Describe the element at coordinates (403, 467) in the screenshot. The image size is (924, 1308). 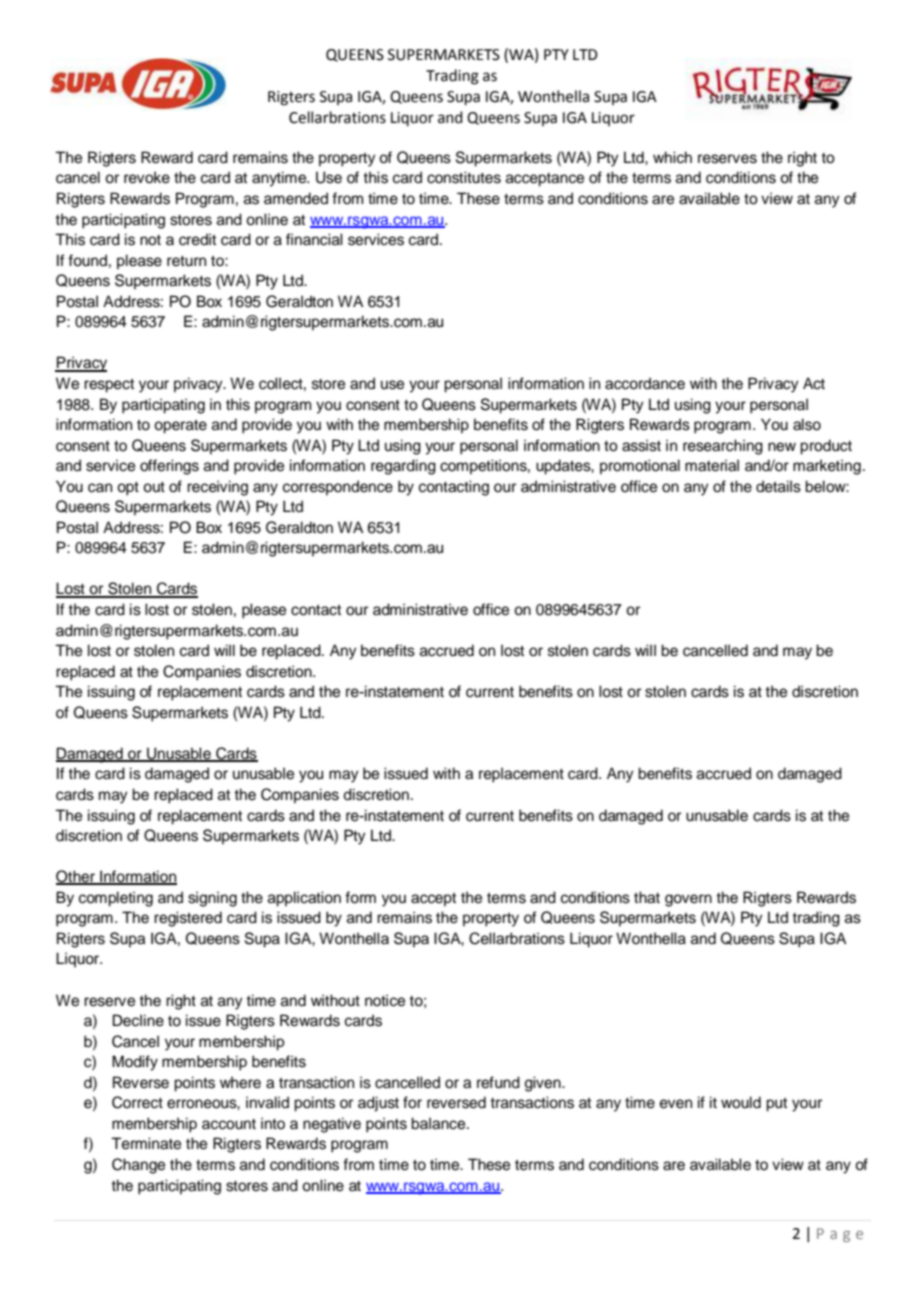
I see `regarding` at that location.
